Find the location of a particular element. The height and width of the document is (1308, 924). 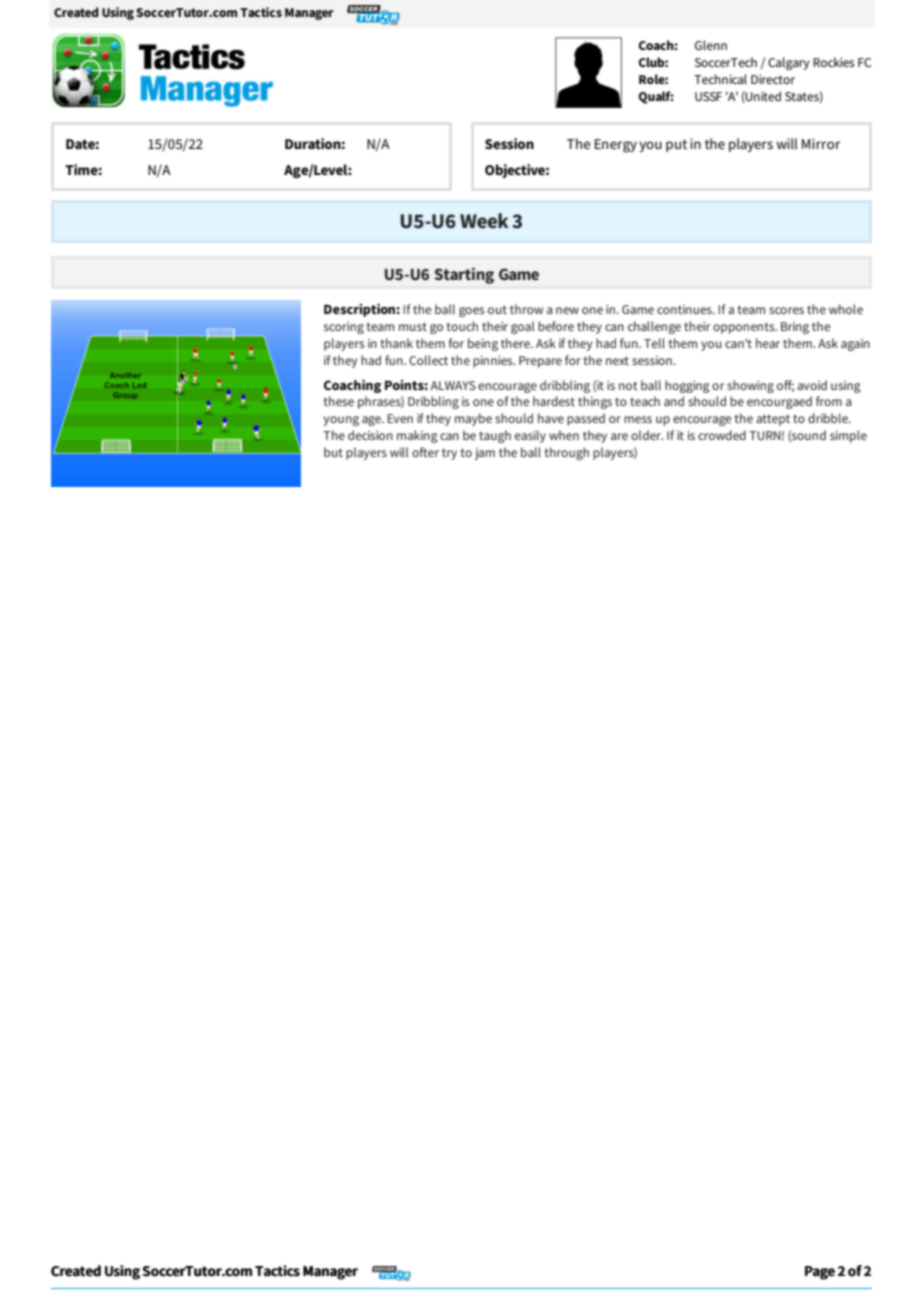

through is located at coordinates (567, 453).
